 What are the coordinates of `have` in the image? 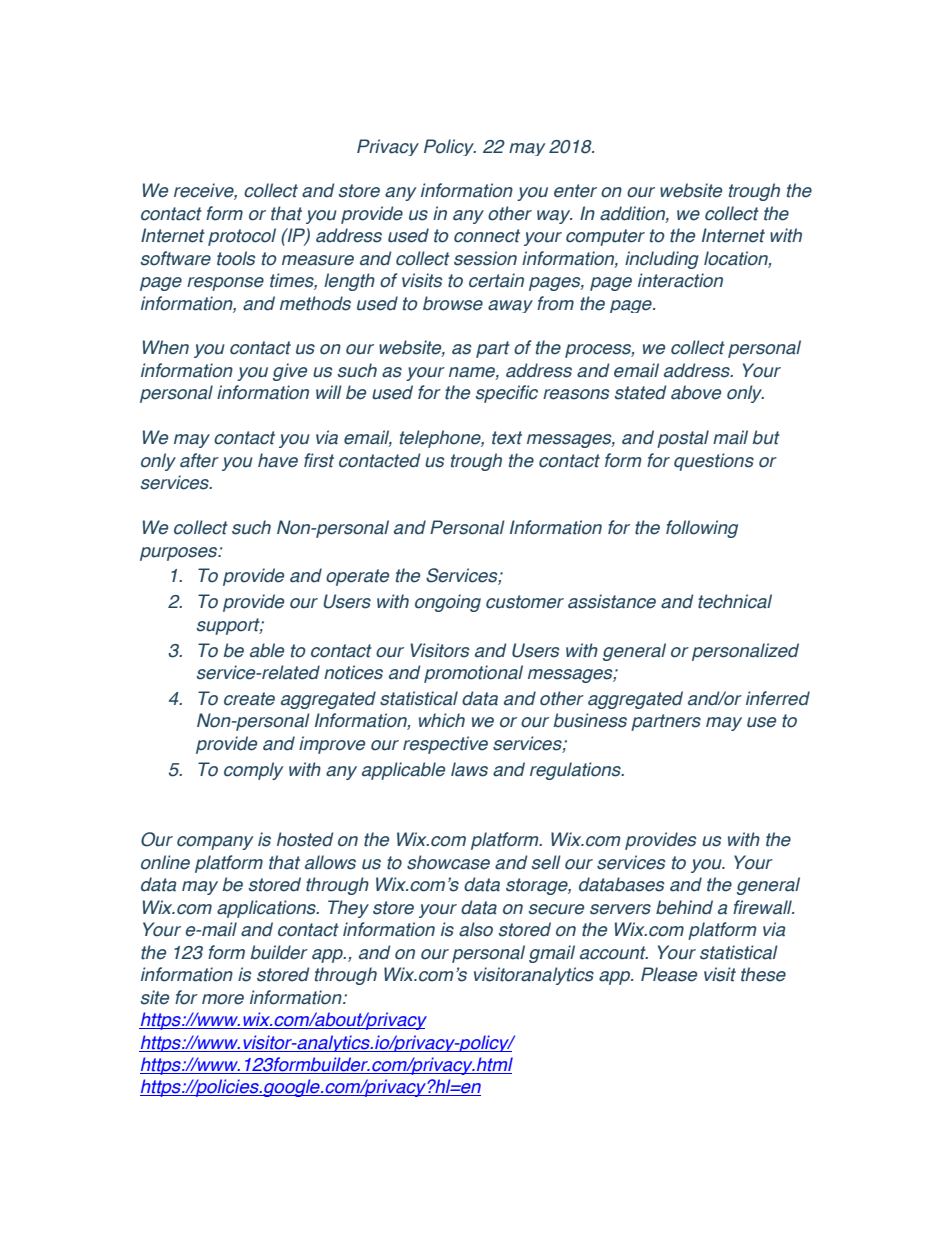 It's located at (278, 460).
